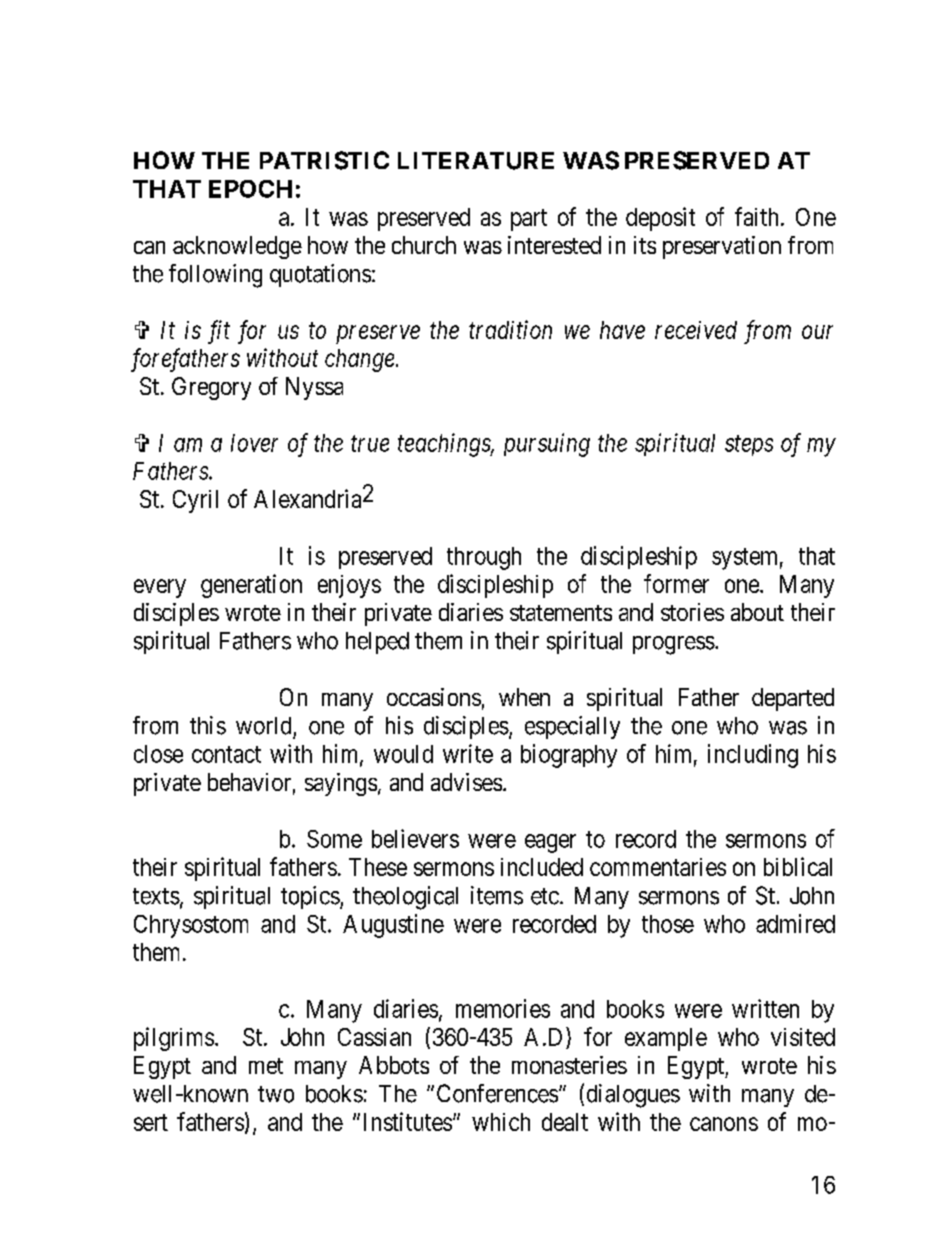  Describe the element at coordinates (803, 1037) in the page. I see `visited` at that location.
